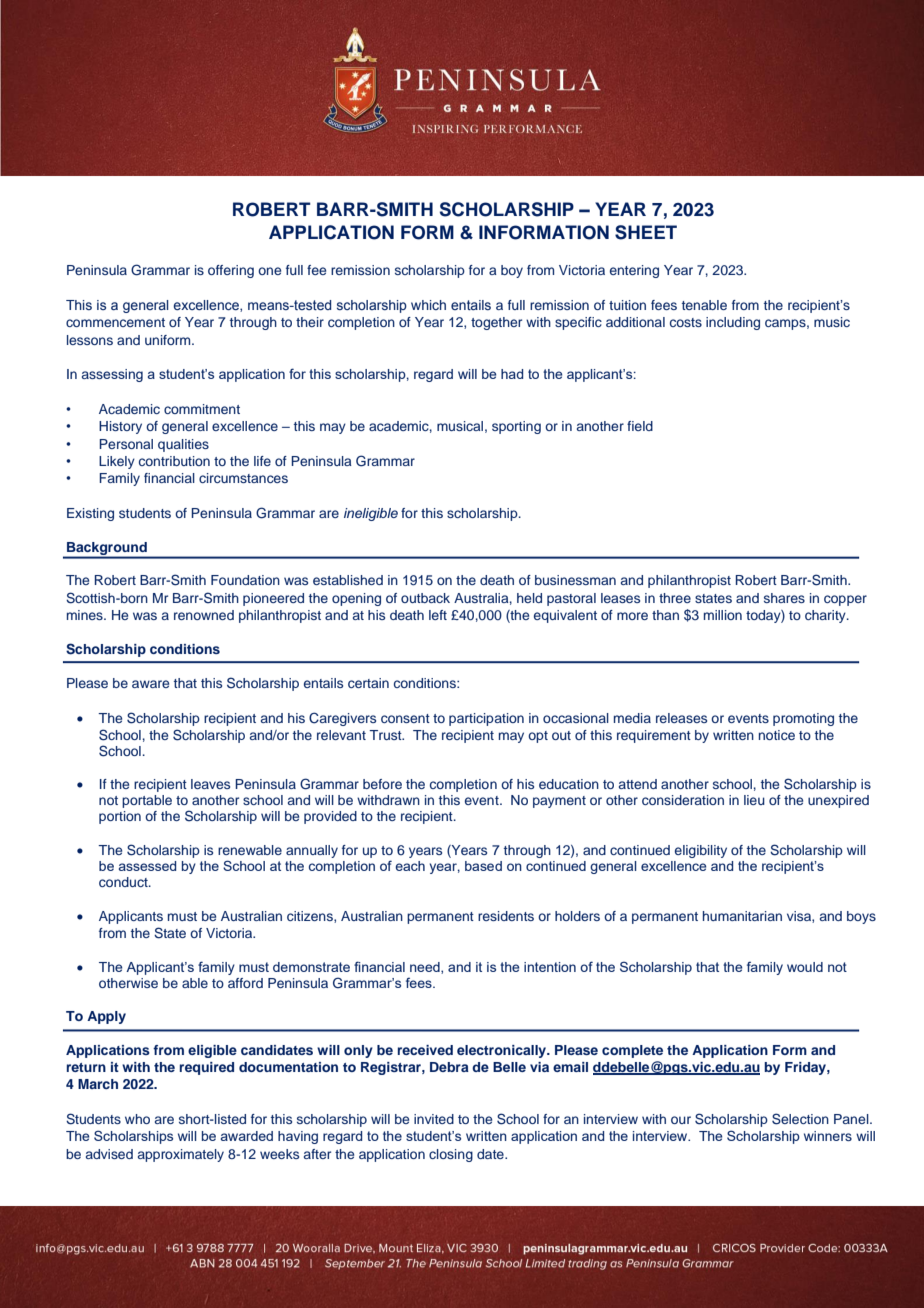  What do you see at coordinates (733, 323) in the image?
I see `including` at bounding box center [733, 323].
